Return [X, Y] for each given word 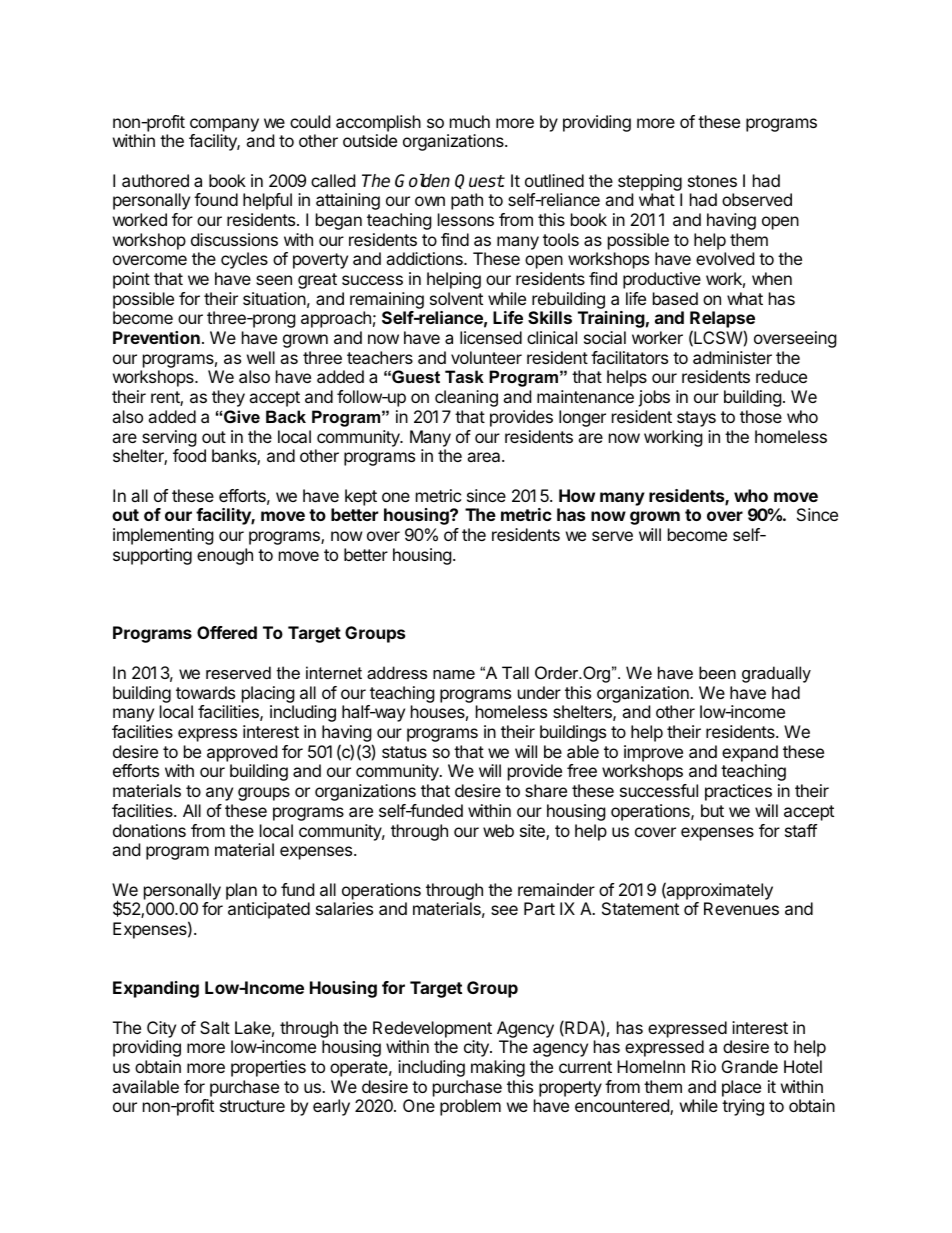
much [470, 121]
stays [696, 419]
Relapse [722, 321]
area [485, 457]
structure [252, 1106]
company [224, 125]
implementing [163, 536]
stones [712, 181]
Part [539, 908]
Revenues [741, 908]
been [717, 672]
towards [205, 692]
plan [241, 891]
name [454, 674]
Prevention [156, 337]
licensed [491, 337]
